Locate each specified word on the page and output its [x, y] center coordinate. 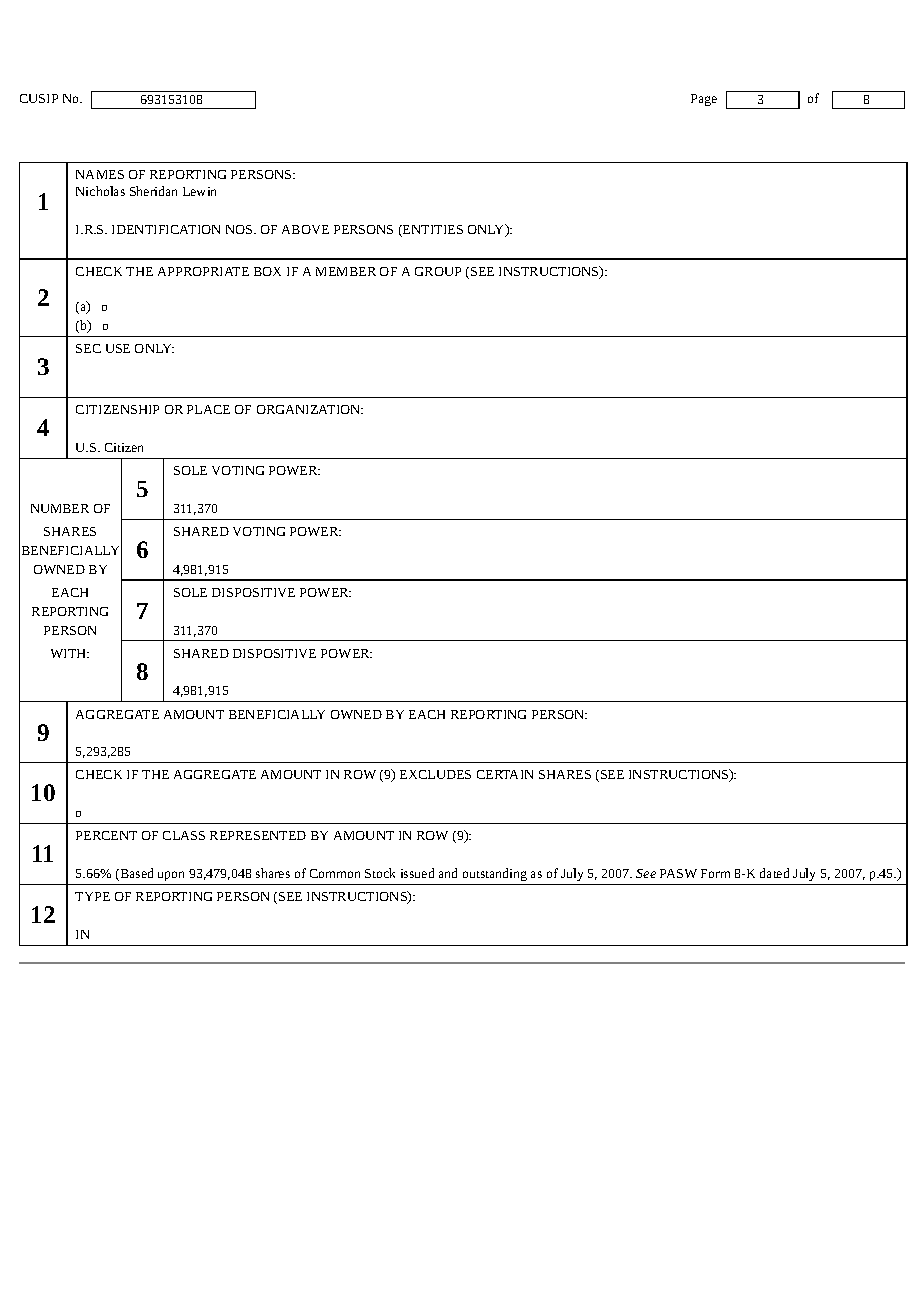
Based [135, 874]
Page [704, 100]
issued [417, 873]
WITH [70, 653]
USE [118, 348]
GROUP [438, 271]
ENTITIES [432, 231]
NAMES [100, 174]
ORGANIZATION [310, 409]
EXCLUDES [435, 774]
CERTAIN [505, 774]
